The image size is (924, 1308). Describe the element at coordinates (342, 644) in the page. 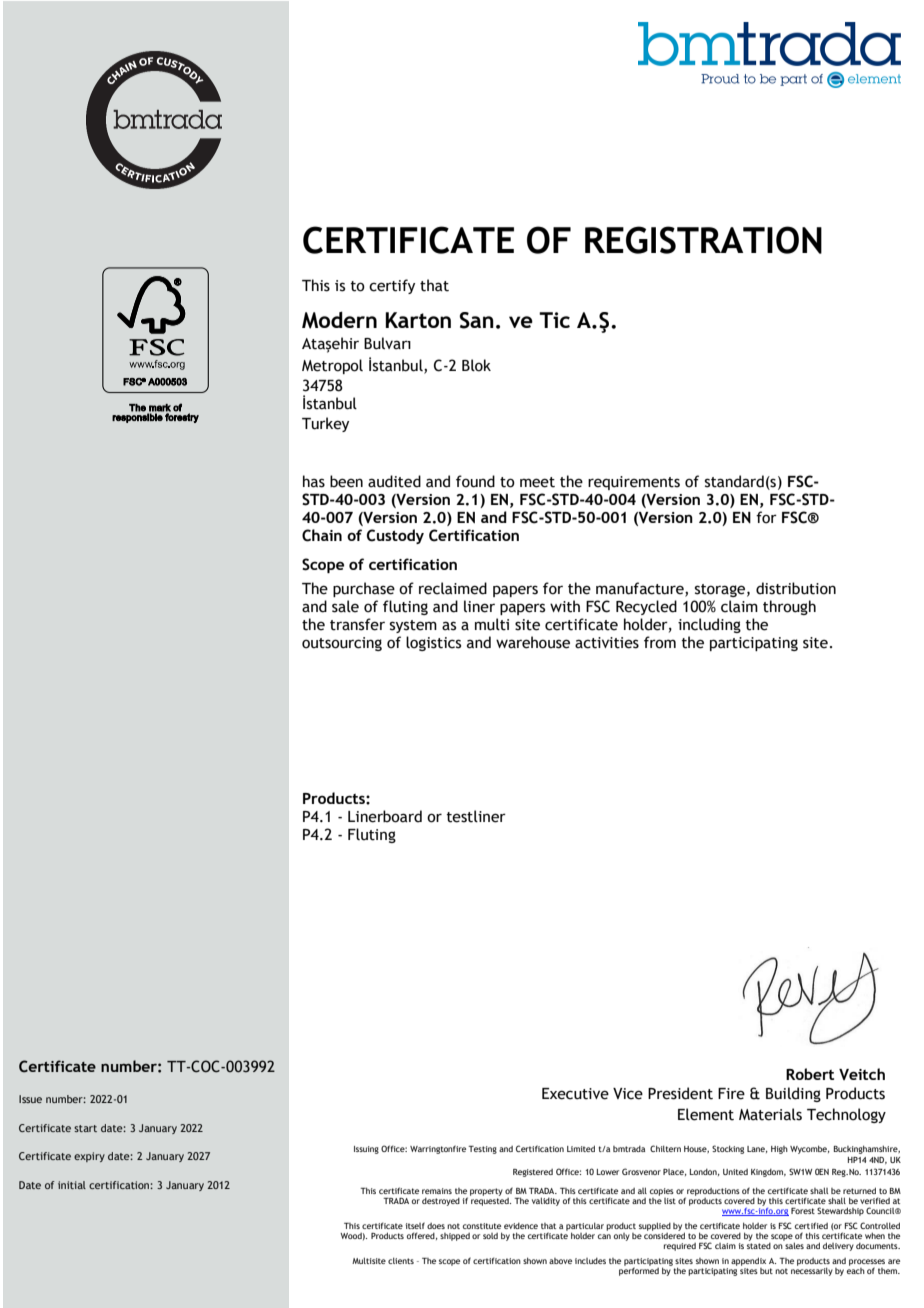

I see `outsourcing` at that location.
